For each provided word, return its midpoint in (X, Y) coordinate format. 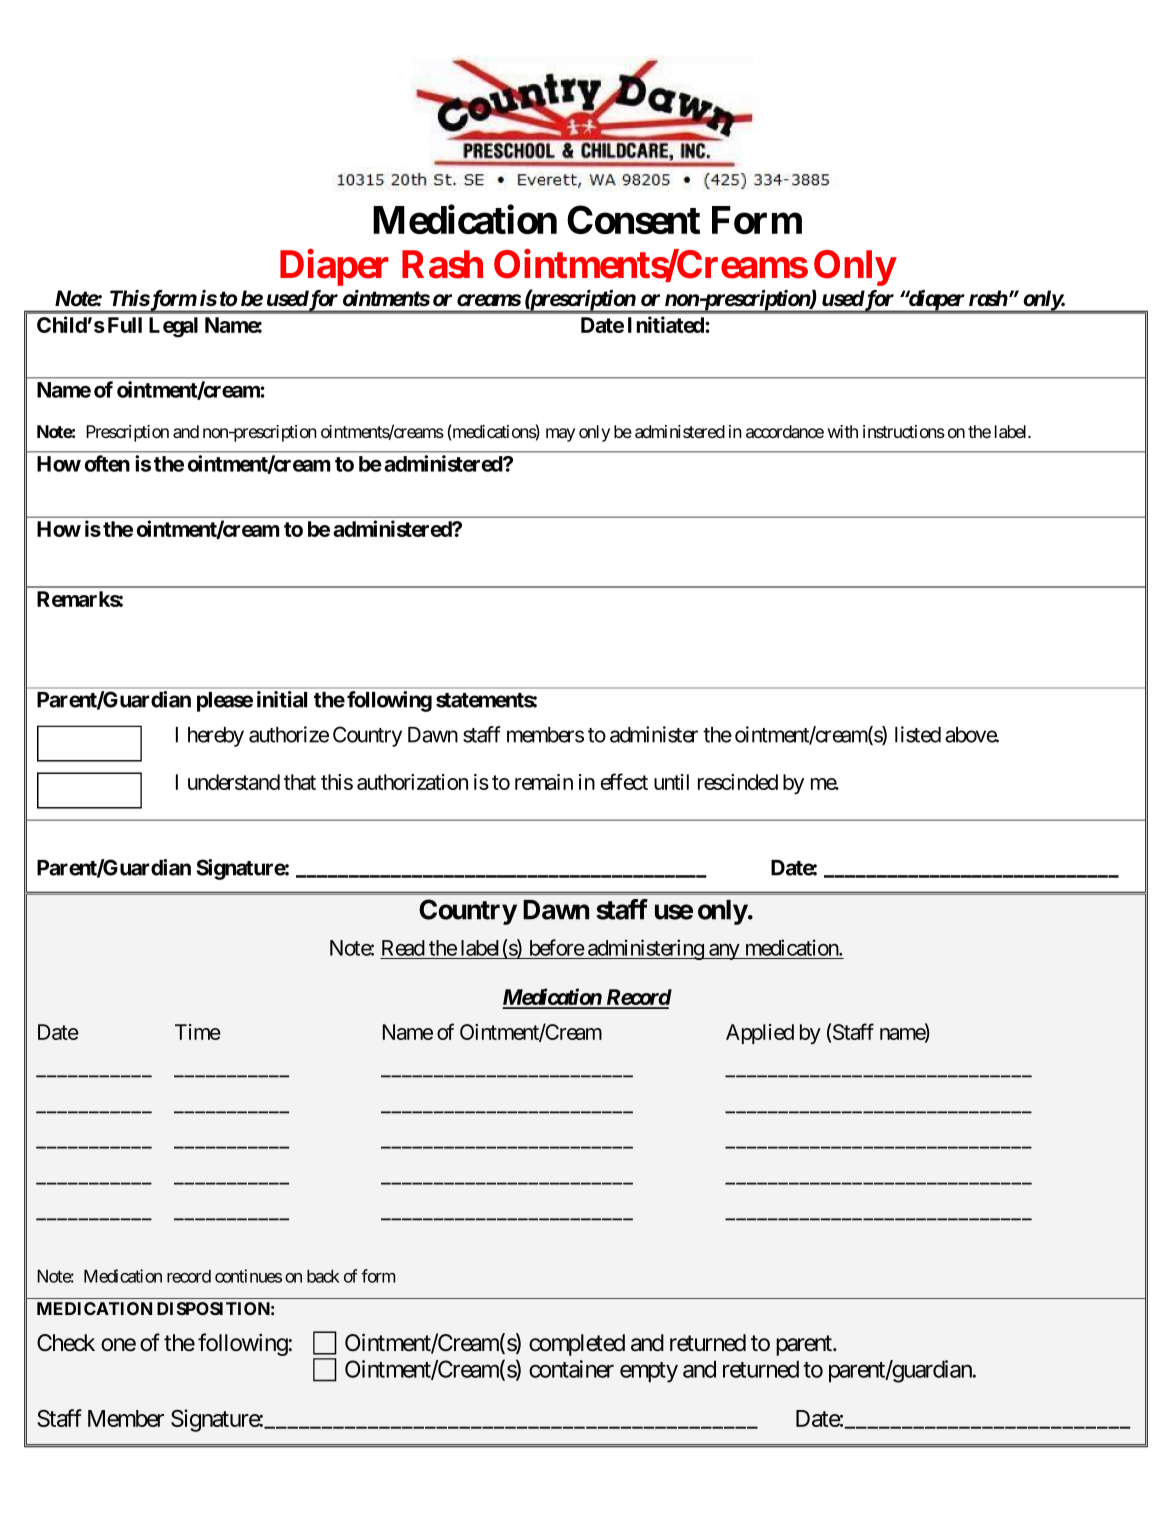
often (107, 463)
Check (66, 1343)
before (557, 947)
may (560, 435)
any (724, 952)
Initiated (667, 324)
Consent (633, 219)
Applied (760, 1034)
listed (918, 734)
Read (403, 948)
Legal (173, 327)
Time (198, 1032)
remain (544, 782)
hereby (216, 737)
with (843, 431)
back (323, 1276)
